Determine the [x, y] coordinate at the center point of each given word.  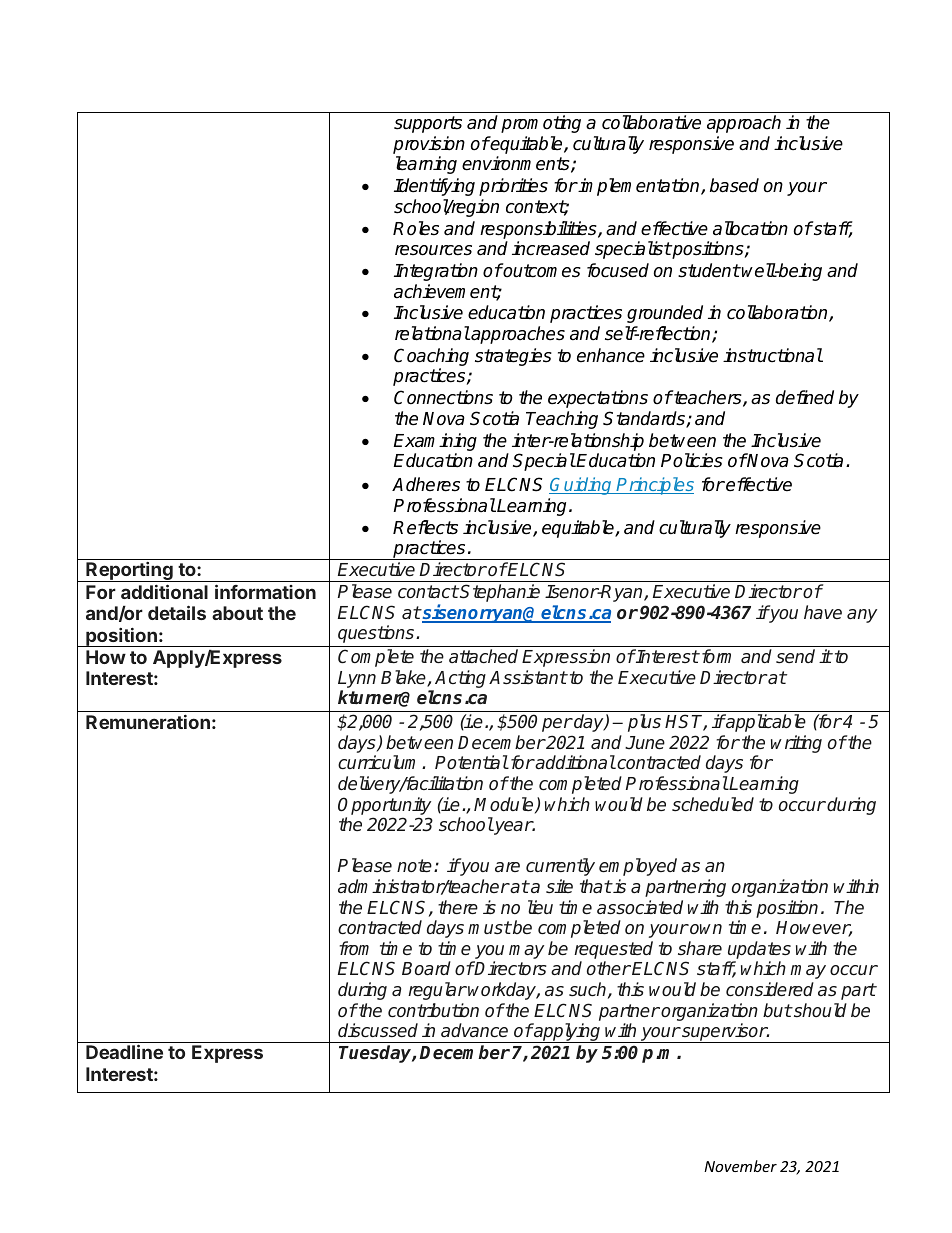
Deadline [124, 1051]
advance [474, 1030]
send [795, 656]
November [740, 1166]
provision [429, 145]
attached [483, 656]
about [237, 613]
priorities [513, 187]
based [734, 185]
